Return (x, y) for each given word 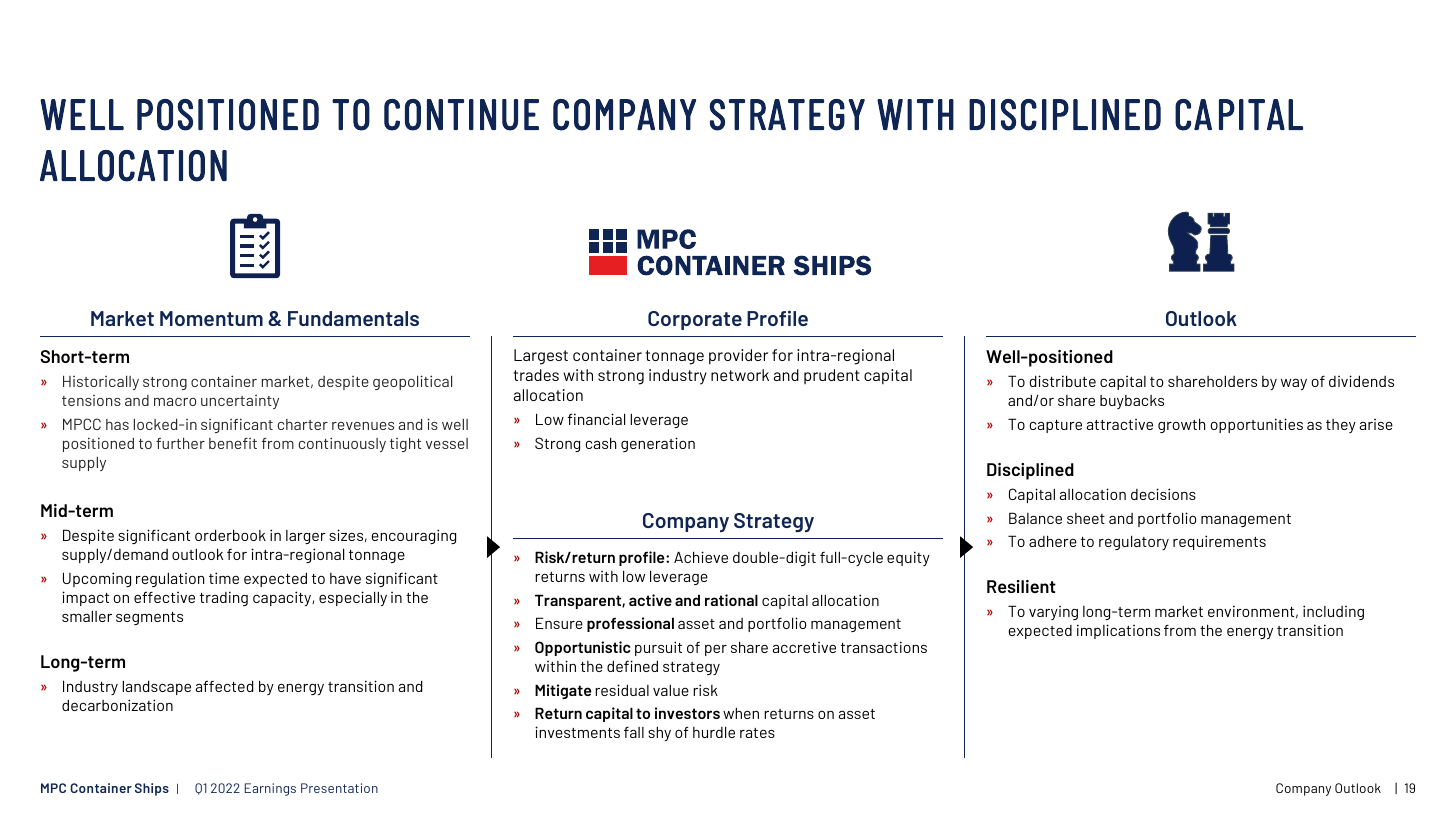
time (224, 578)
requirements (1219, 542)
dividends (1361, 381)
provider (738, 356)
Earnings (270, 789)
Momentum (211, 318)
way (1294, 384)
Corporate (695, 320)
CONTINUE (461, 115)
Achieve (701, 557)
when (741, 713)
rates (757, 733)
